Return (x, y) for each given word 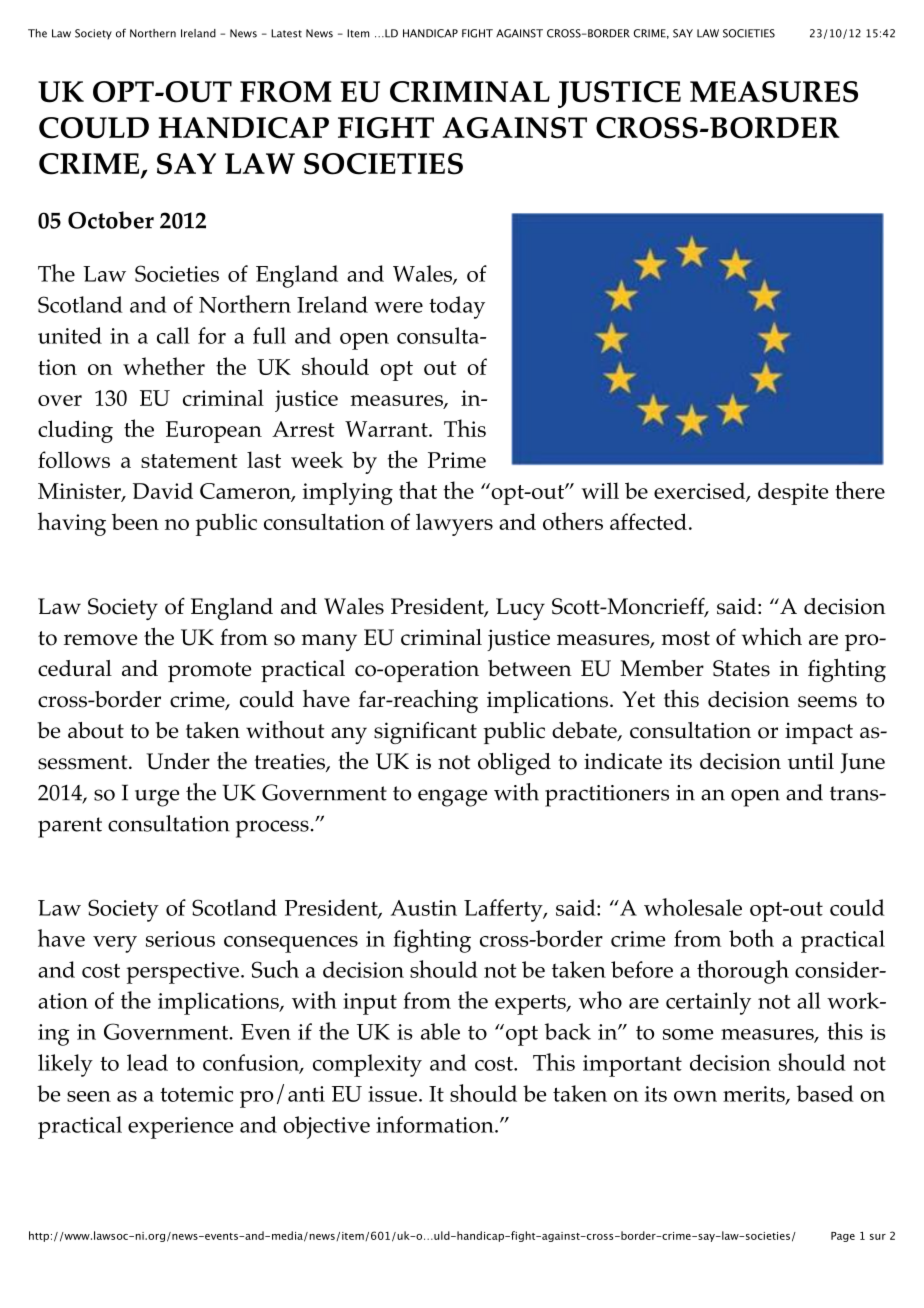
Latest (286, 33)
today (457, 307)
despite (793, 493)
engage (452, 798)
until (811, 761)
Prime (457, 460)
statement (189, 461)
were (398, 307)
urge (157, 798)
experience (180, 1128)
